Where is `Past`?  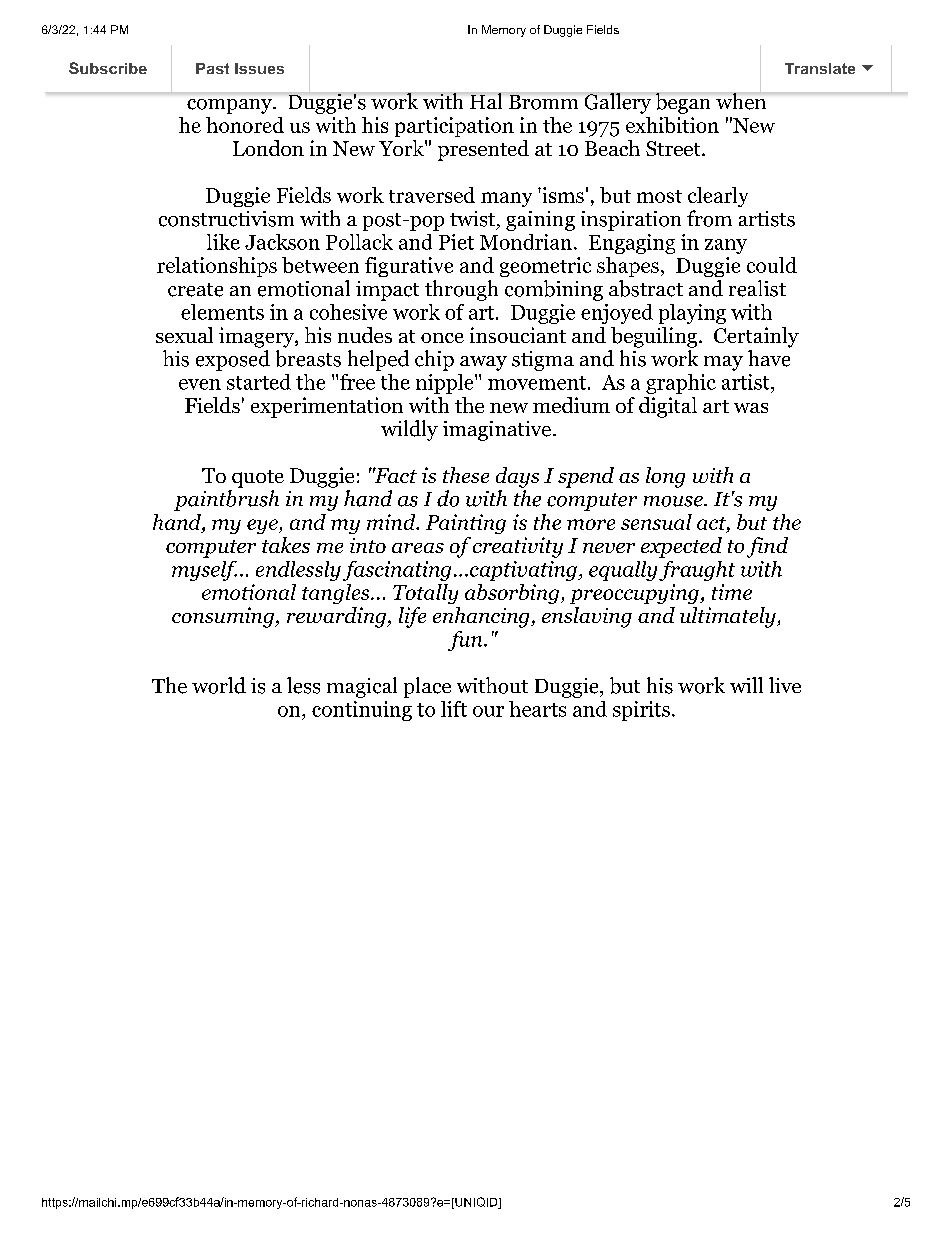
Past is located at coordinates (212, 68).
